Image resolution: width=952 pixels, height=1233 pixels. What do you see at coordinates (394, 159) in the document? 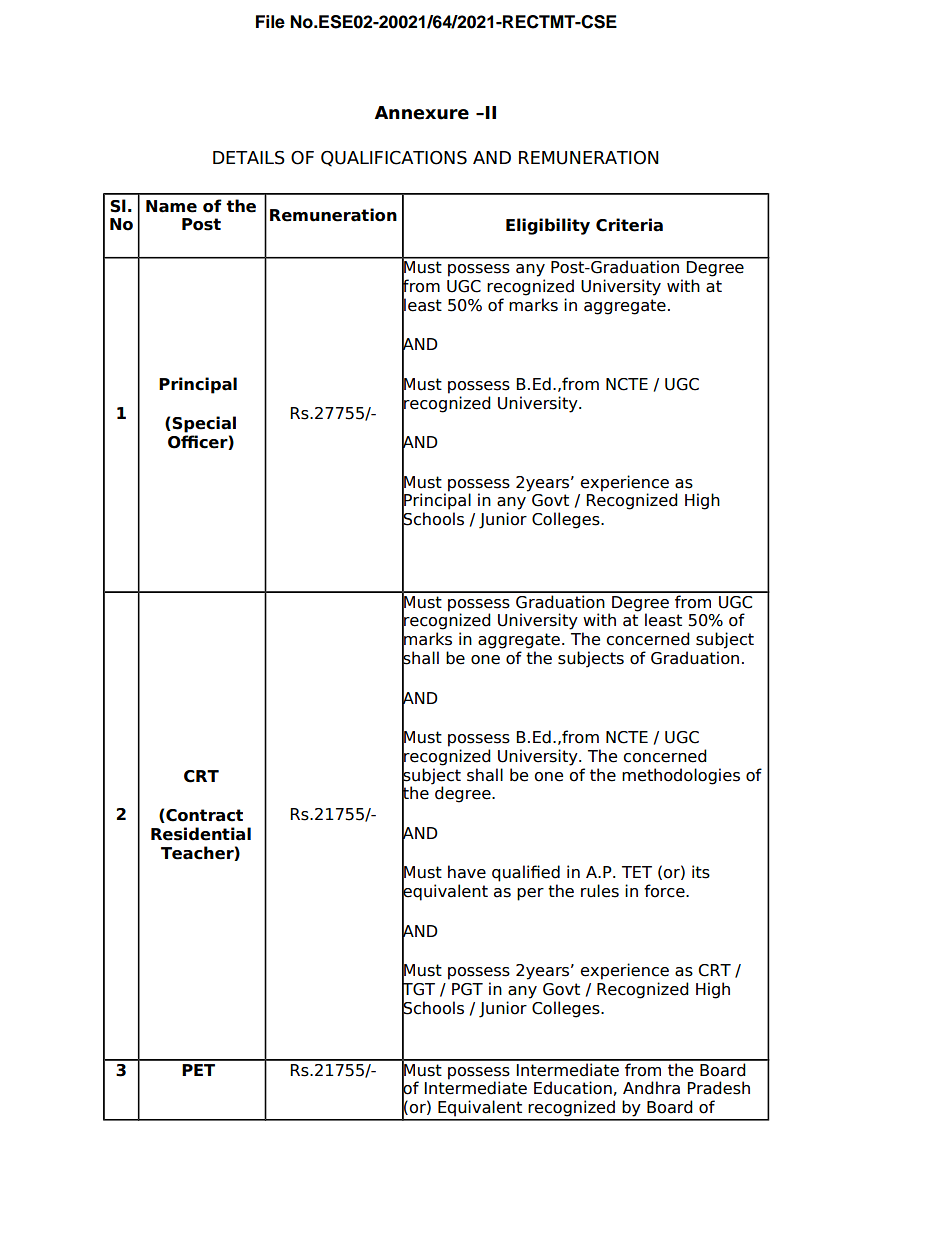
I see `QUALIFICATIONS` at bounding box center [394, 159].
